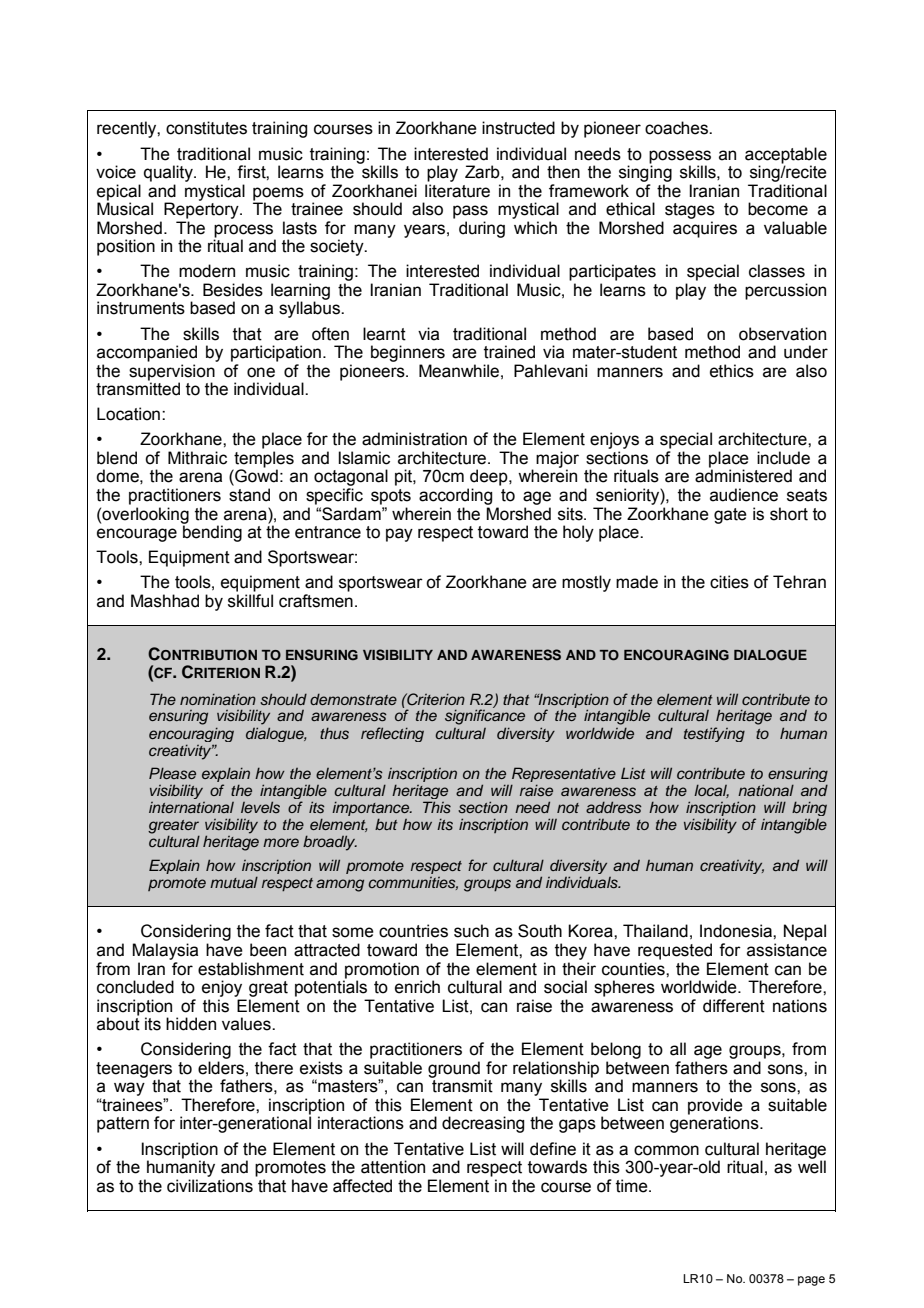  I want to click on civilizations, so click(210, 1186).
